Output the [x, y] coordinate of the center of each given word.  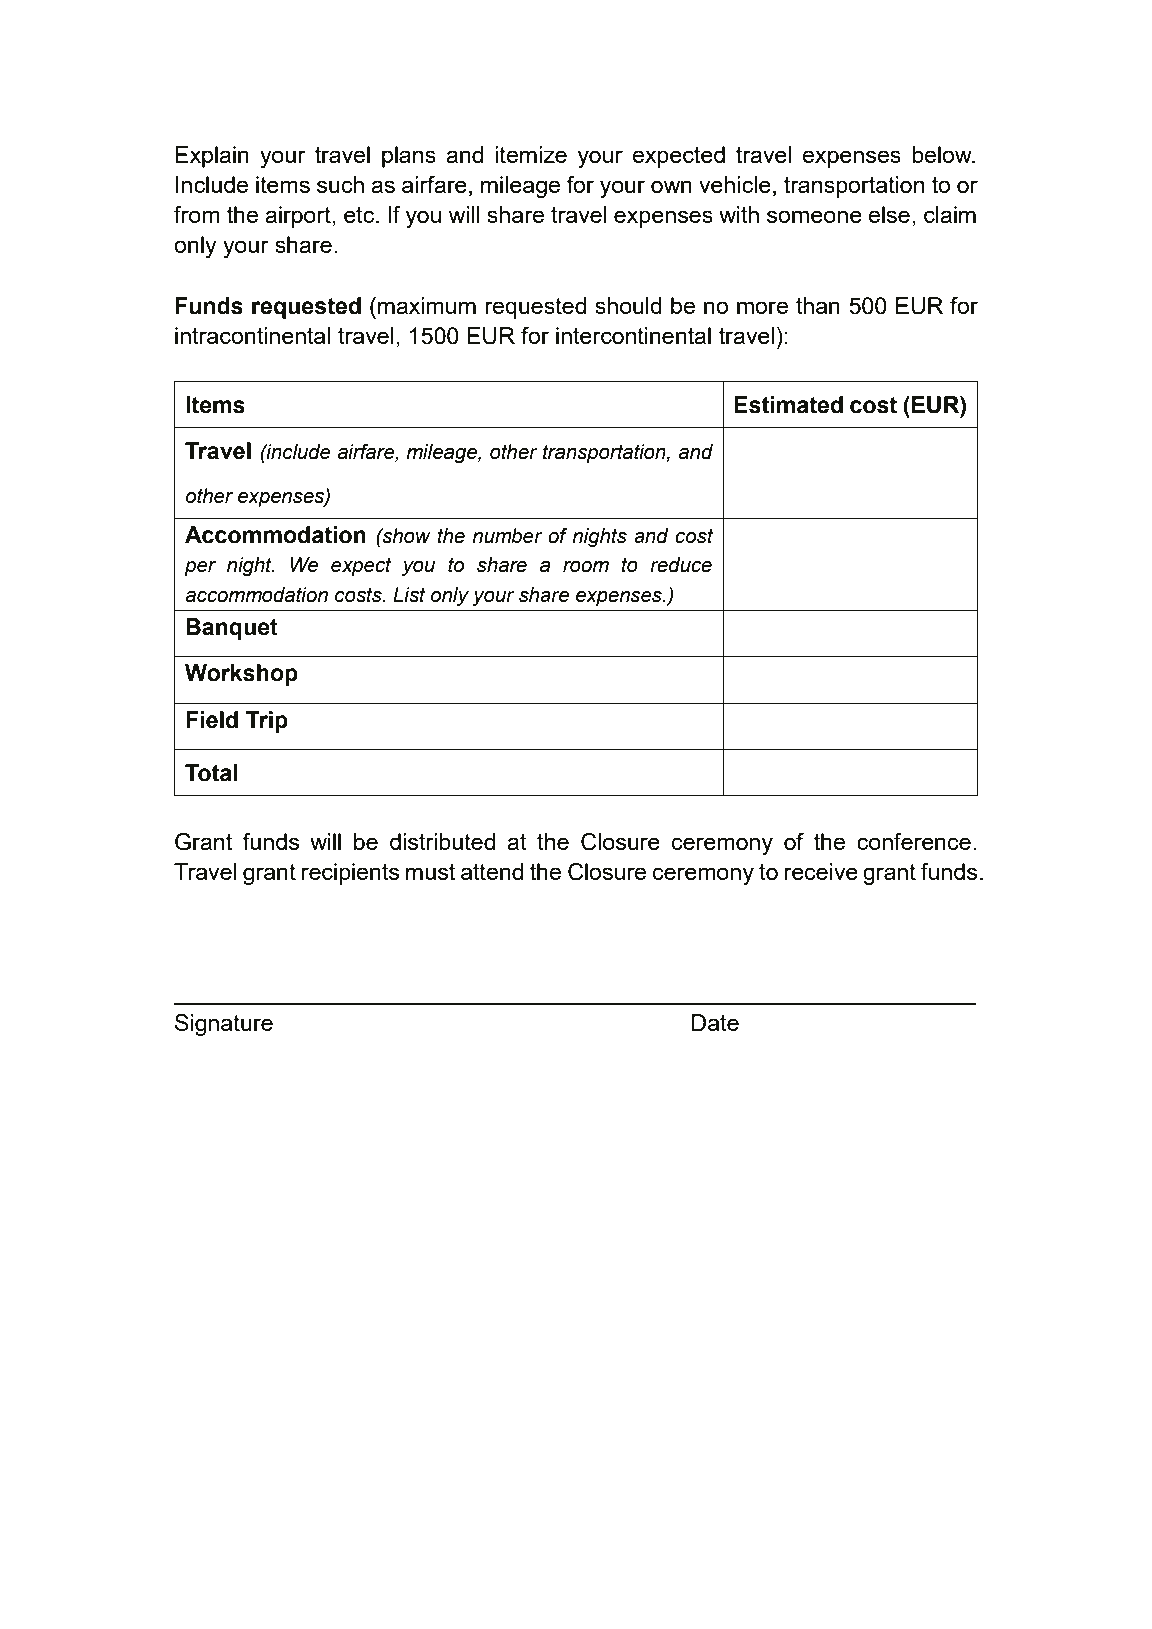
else [889, 214]
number [507, 536]
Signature [224, 1025]
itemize [531, 154]
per [201, 568]
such [340, 184]
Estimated [788, 405]
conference [914, 841]
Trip [267, 722]
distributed [442, 841]
